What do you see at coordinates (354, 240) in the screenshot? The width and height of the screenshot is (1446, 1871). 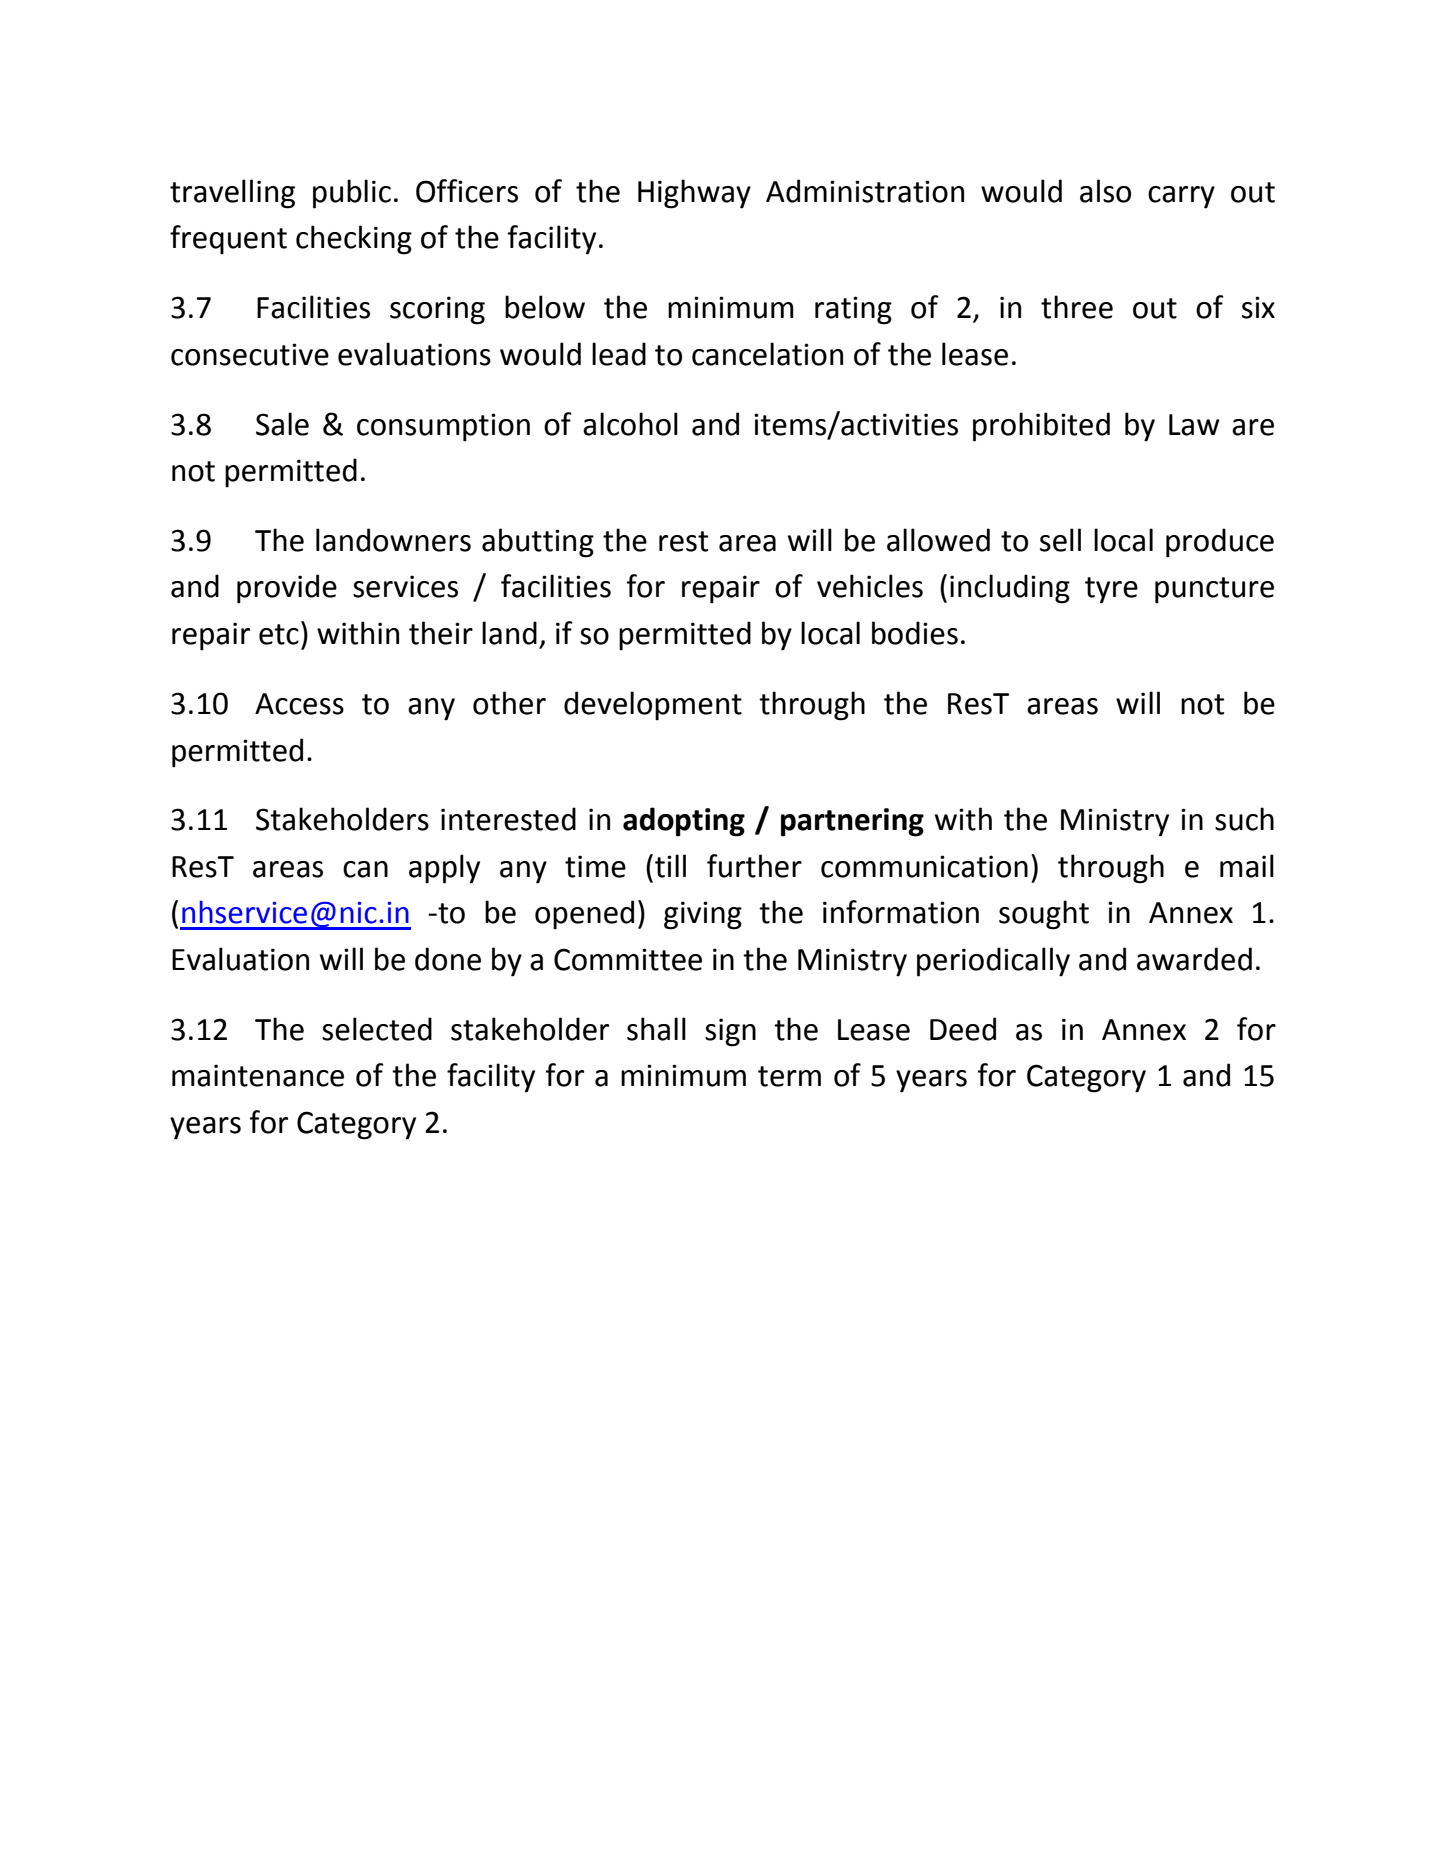 I see `checking` at bounding box center [354, 240].
